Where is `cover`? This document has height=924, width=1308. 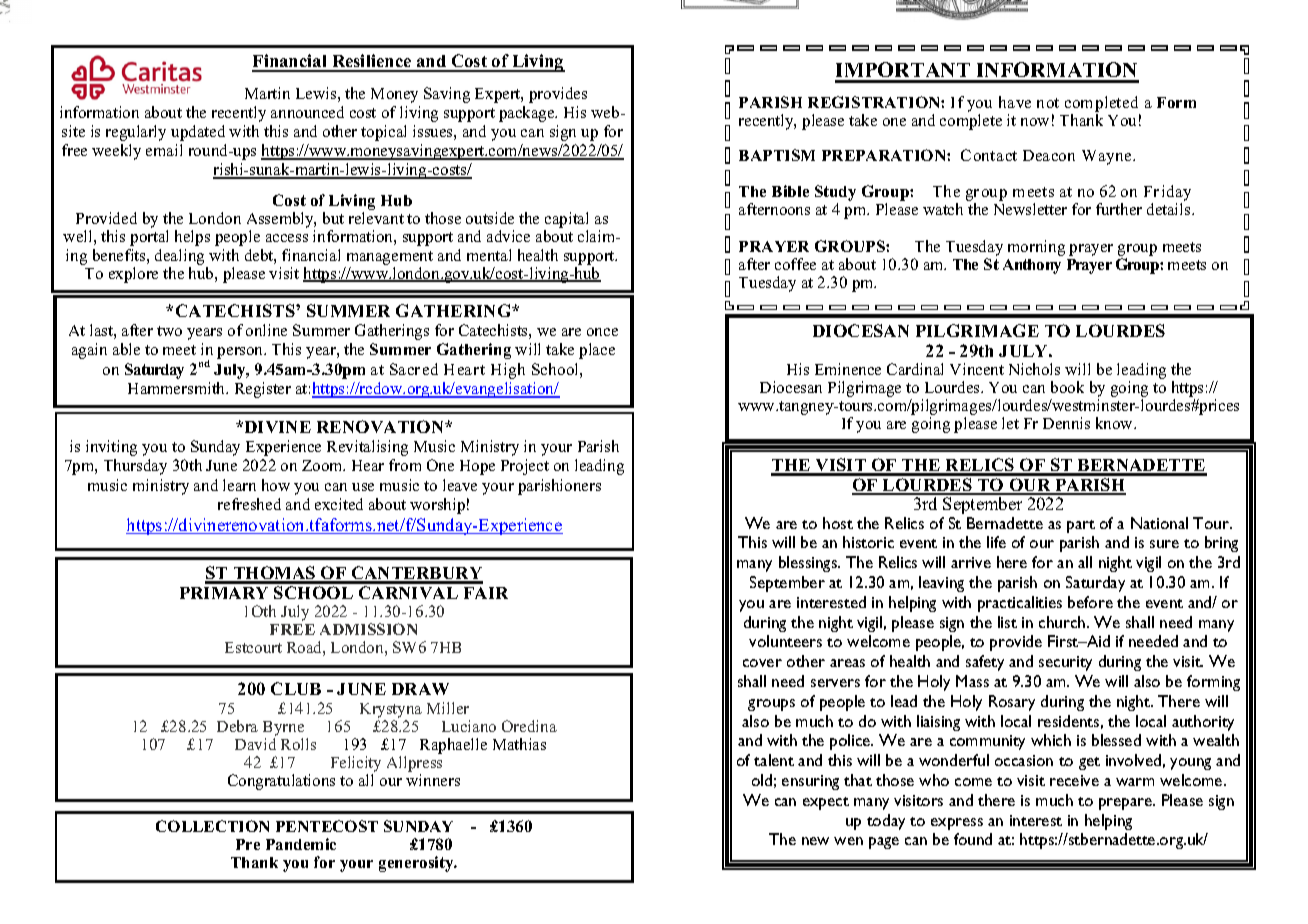
cover is located at coordinates (762, 663).
